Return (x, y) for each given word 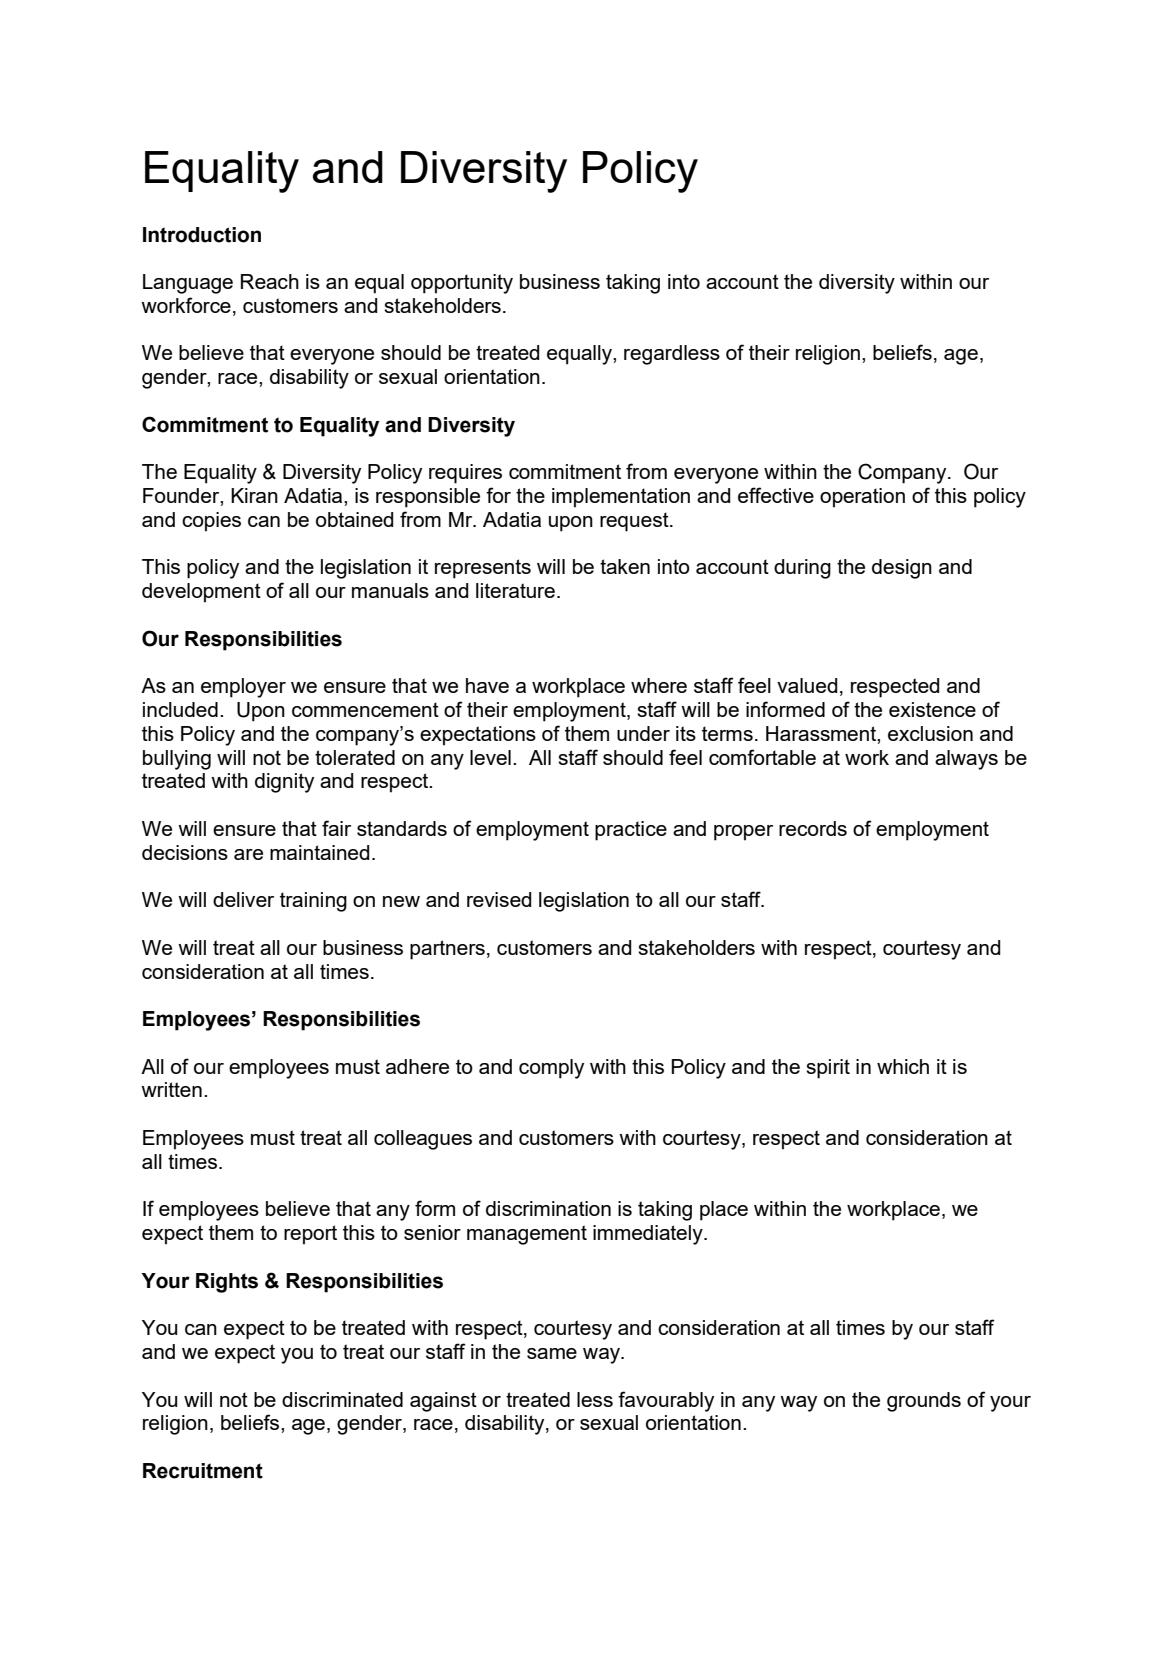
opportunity (462, 284)
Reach (270, 281)
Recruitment (203, 1471)
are (248, 854)
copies (211, 522)
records (813, 828)
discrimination (548, 1208)
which (903, 1066)
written (171, 1089)
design (902, 569)
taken (625, 566)
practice (631, 831)
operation (862, 498)
